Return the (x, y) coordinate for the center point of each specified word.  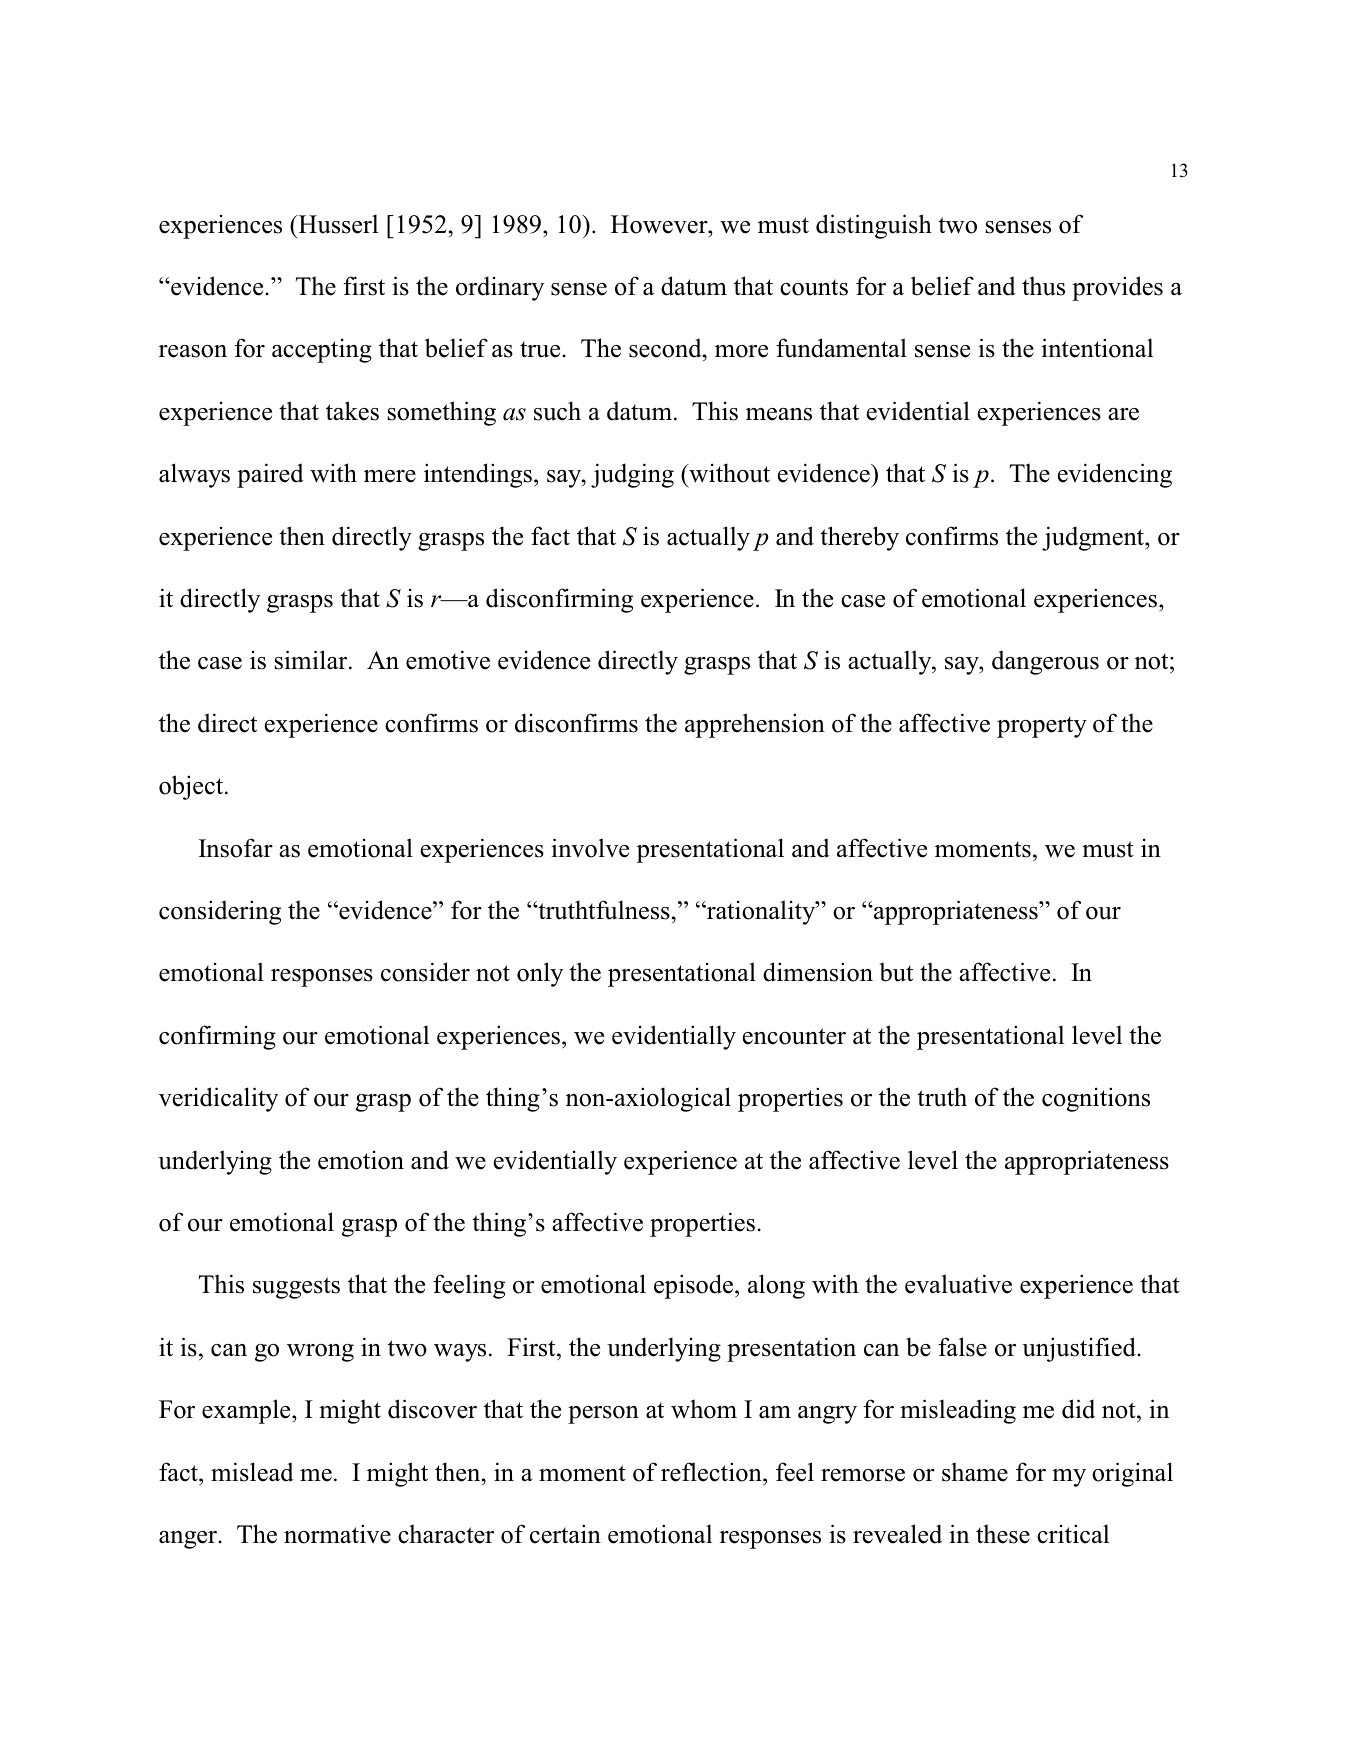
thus (1043, 286)
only (540, 974)
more (741, 351)
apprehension (755, 725)
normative (337, 1534)
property (1042, 727)
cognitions (1096, 1099)
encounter (794, 1036)
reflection (712, 1472)
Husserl (337, 224)
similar (312, 660)
